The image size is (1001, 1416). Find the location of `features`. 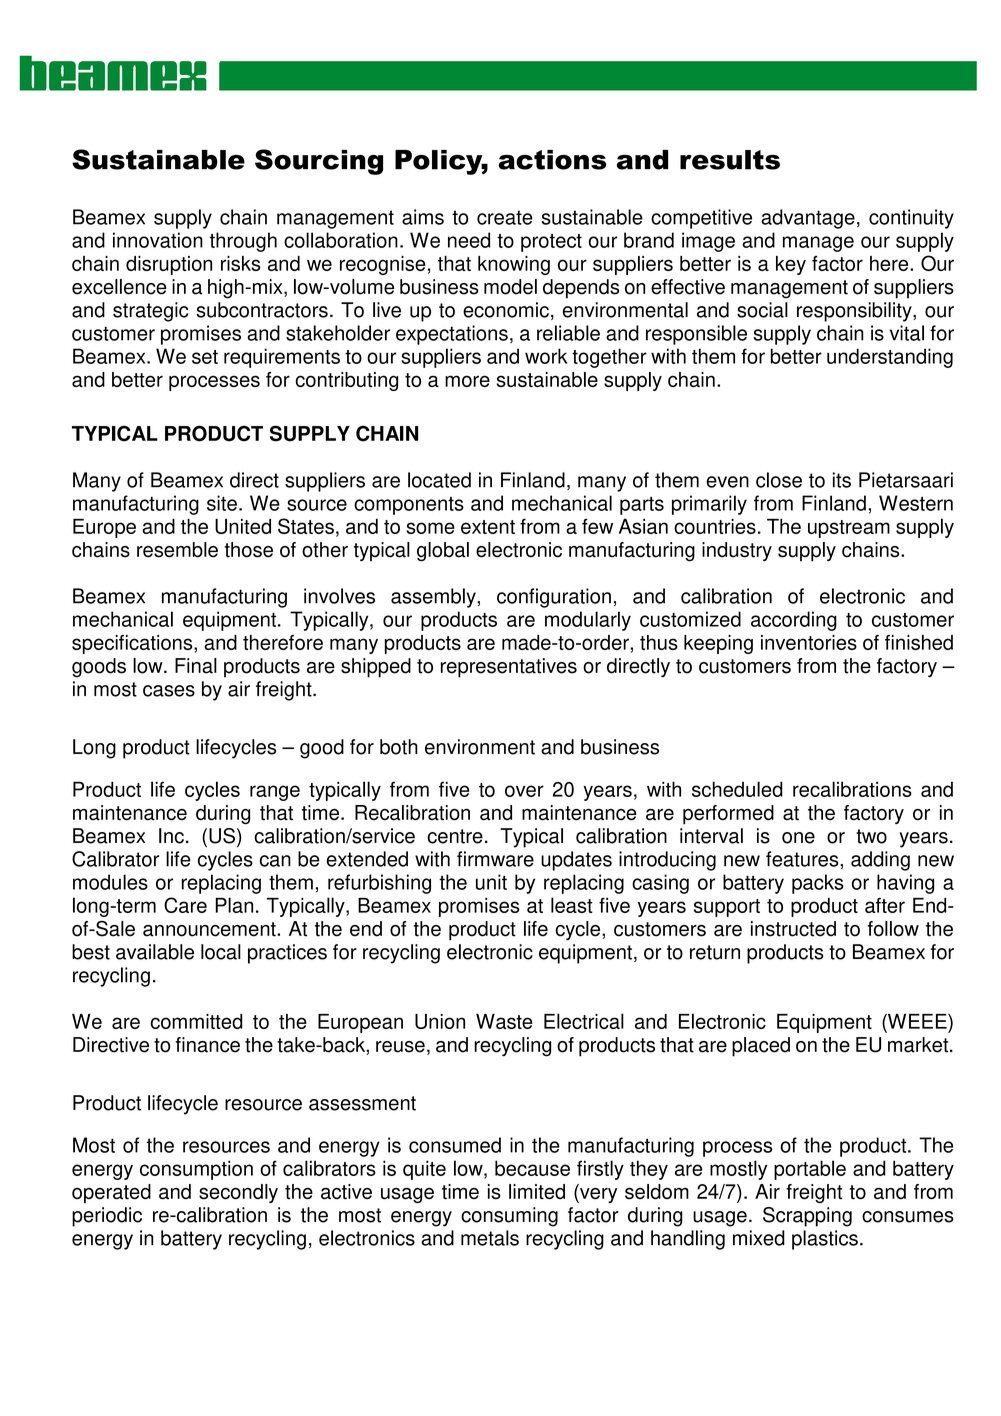

features is located at coordinates (803, 859).
